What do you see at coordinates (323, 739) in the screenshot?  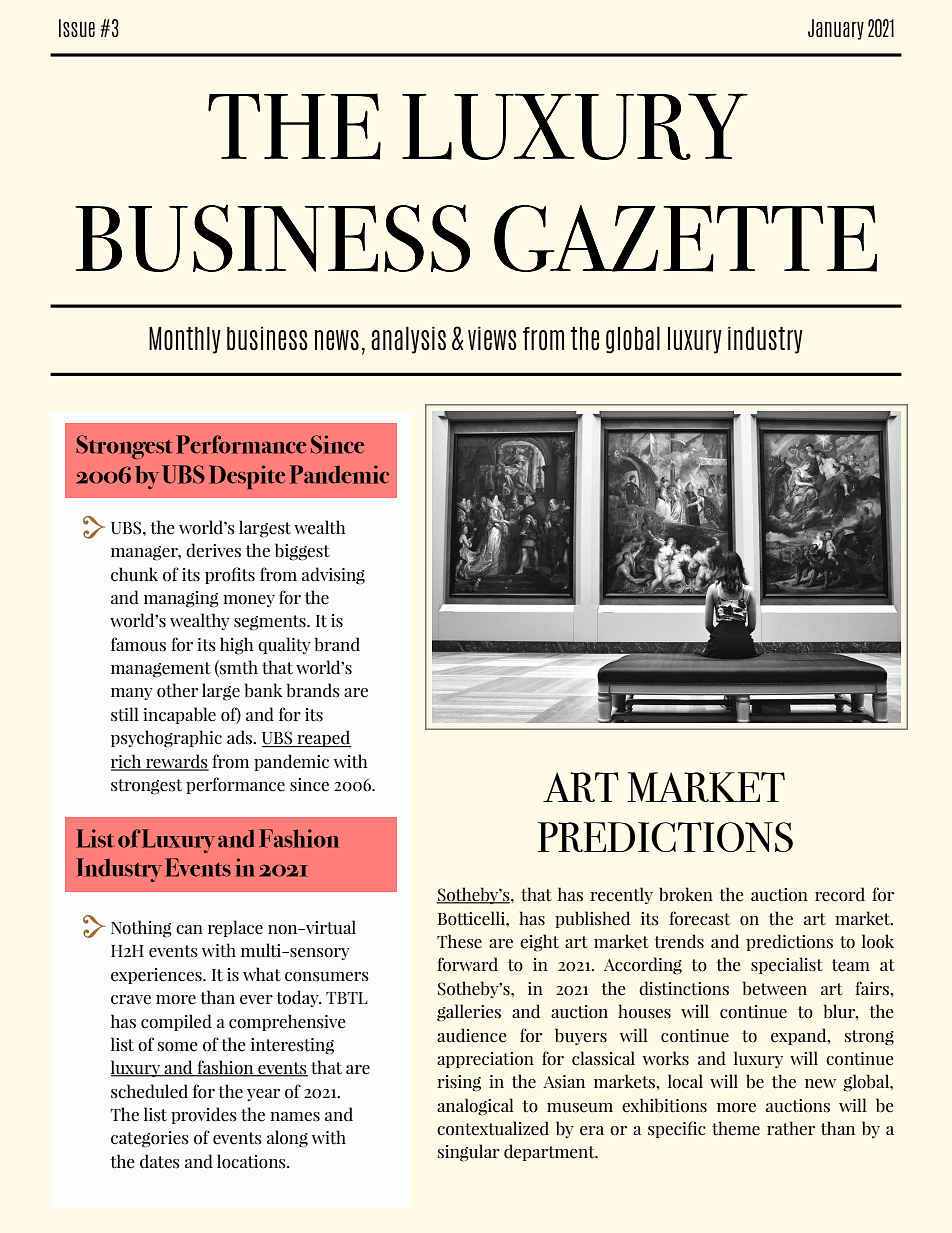 I see `reaped` at bounding box center [323, 739].
